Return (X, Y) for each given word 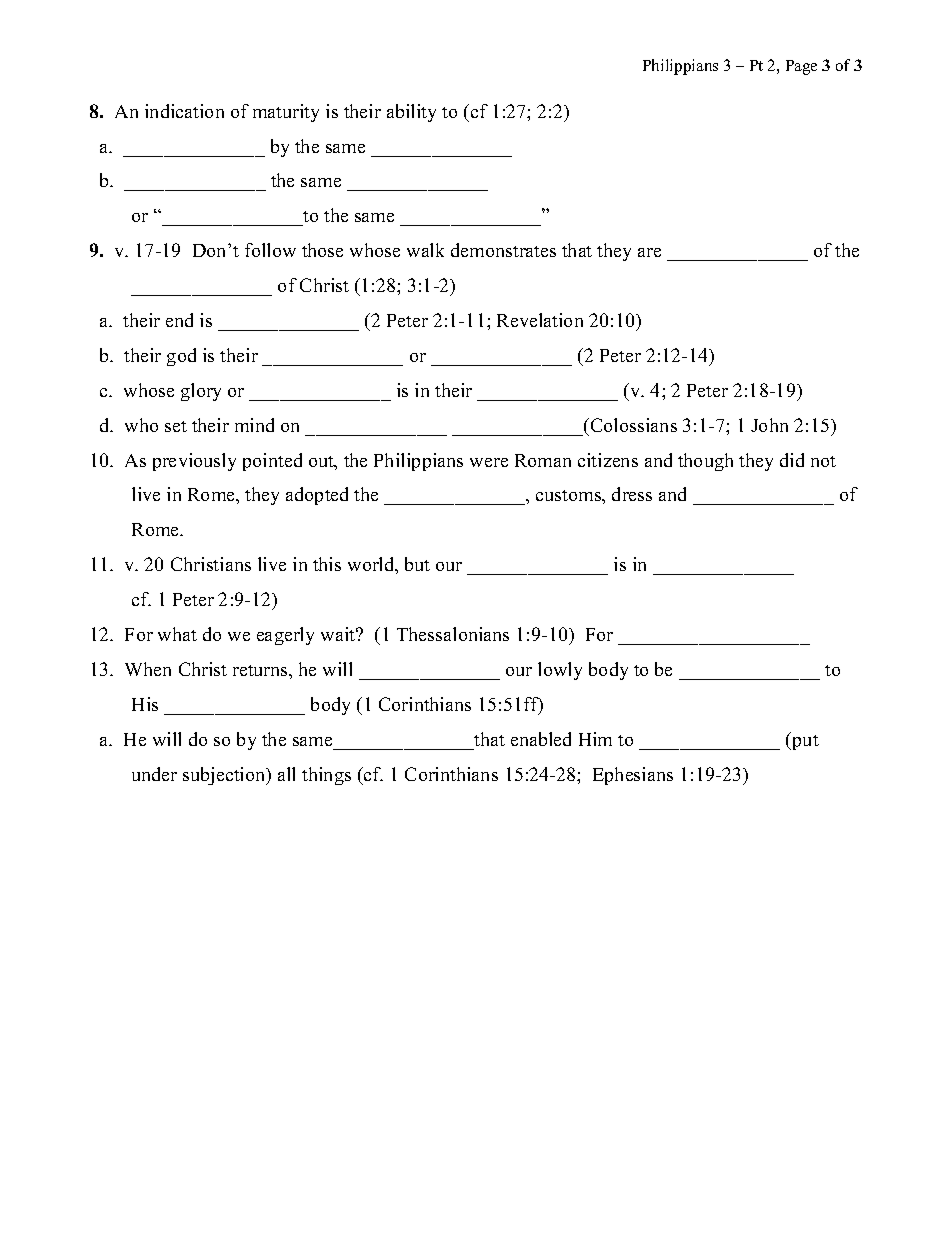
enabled (541, 739)
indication (184, 111)
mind (254, 425)
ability (411, 113)
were (489, 462)
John (769, 425)
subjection (225, 776)
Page (801, 67)
